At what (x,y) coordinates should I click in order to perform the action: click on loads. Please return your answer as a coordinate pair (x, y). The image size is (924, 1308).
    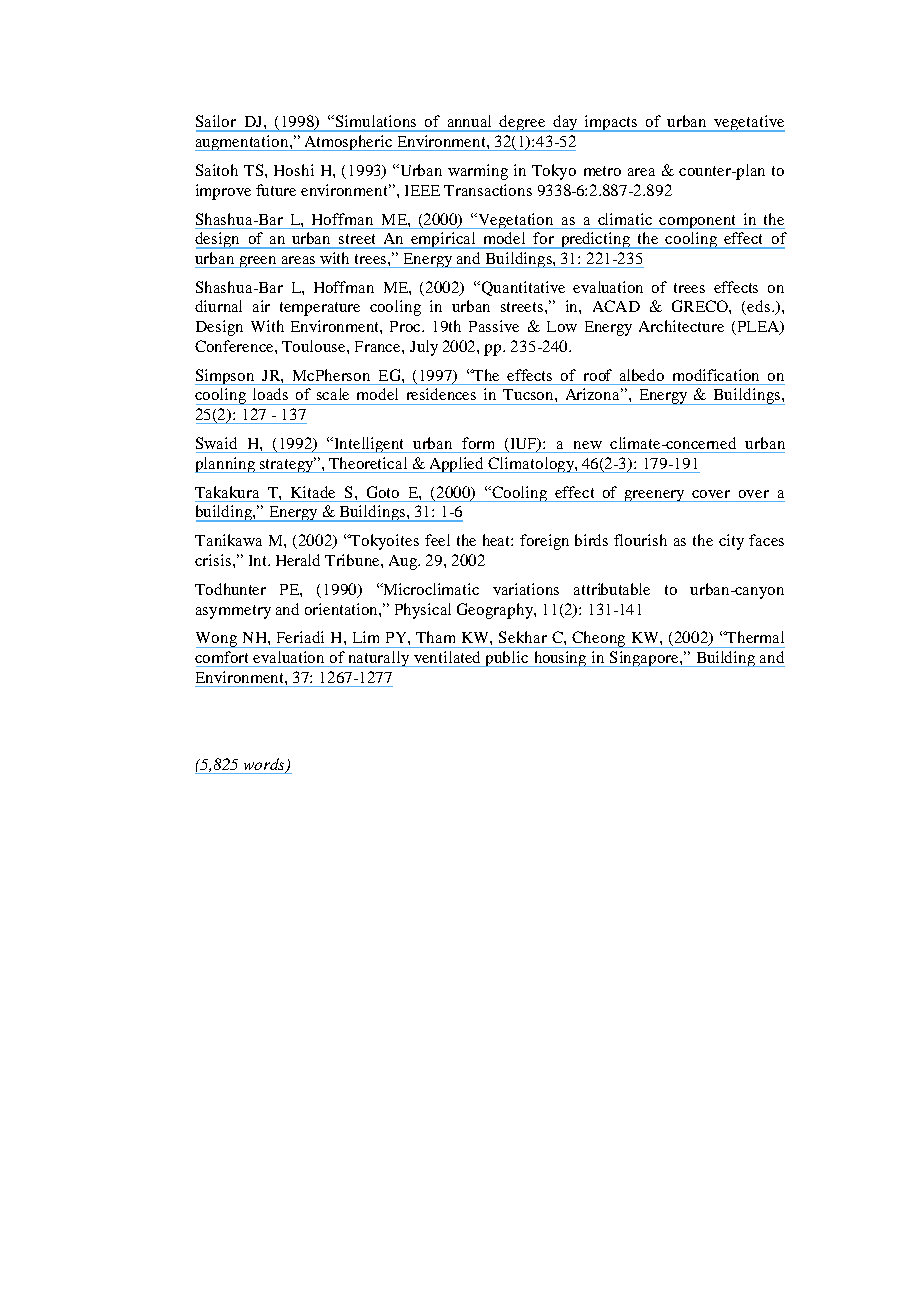
    Looking at the image, I should click on (270, 394).
